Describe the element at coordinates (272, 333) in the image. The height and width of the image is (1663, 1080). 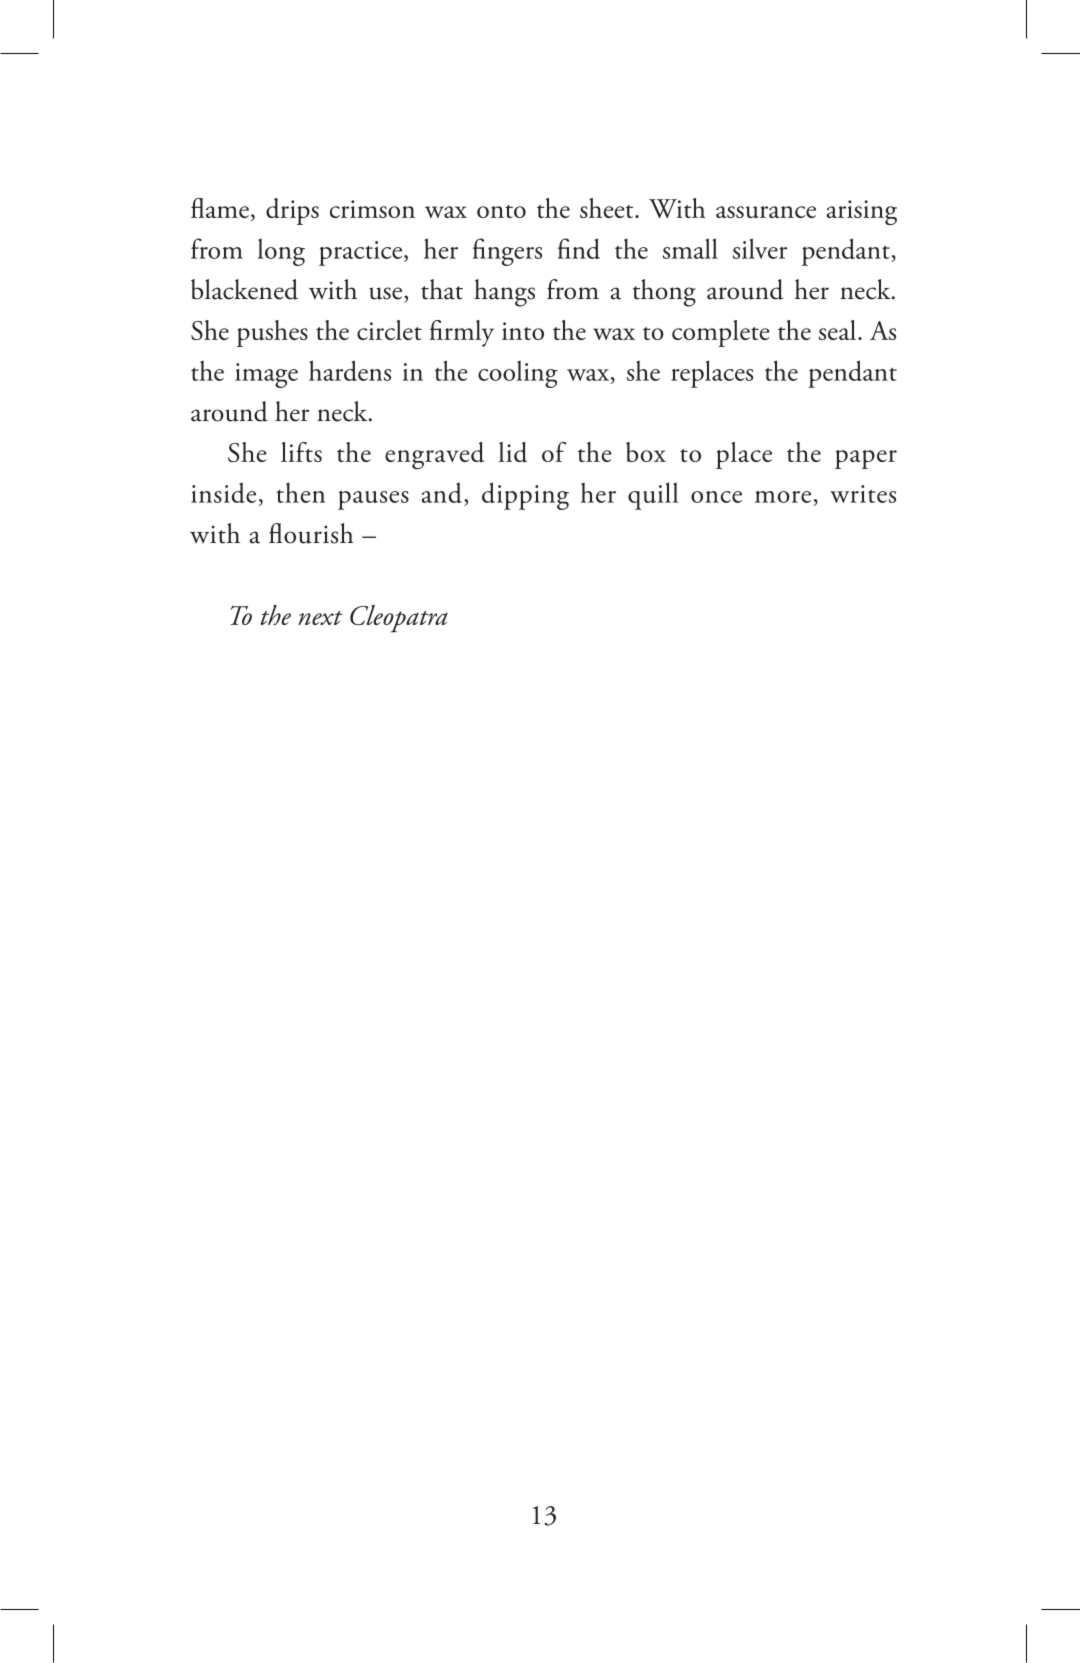
I see `pushes` at that location.
